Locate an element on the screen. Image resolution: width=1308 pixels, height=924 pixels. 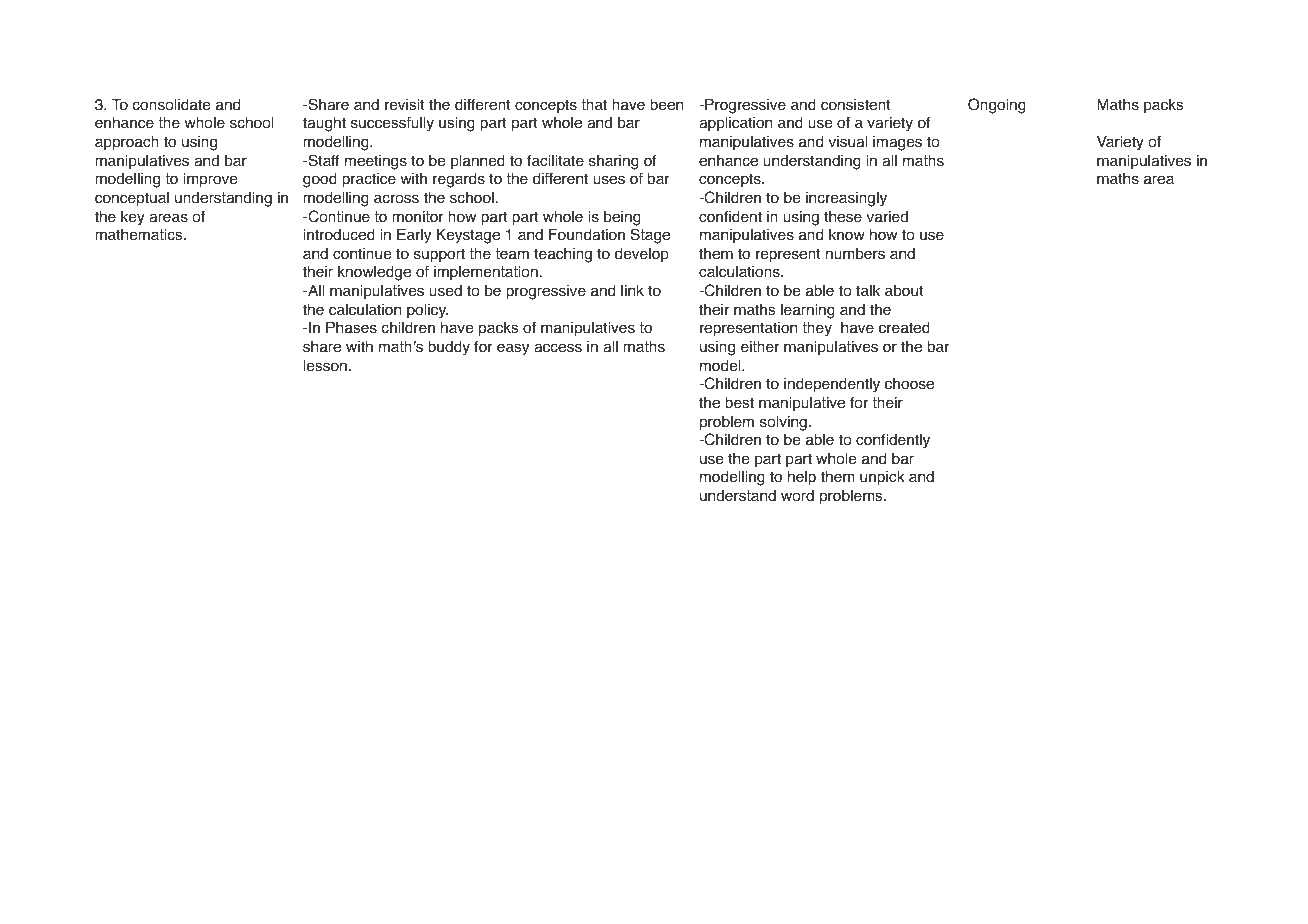
best is located at coordinates (739, 403).
